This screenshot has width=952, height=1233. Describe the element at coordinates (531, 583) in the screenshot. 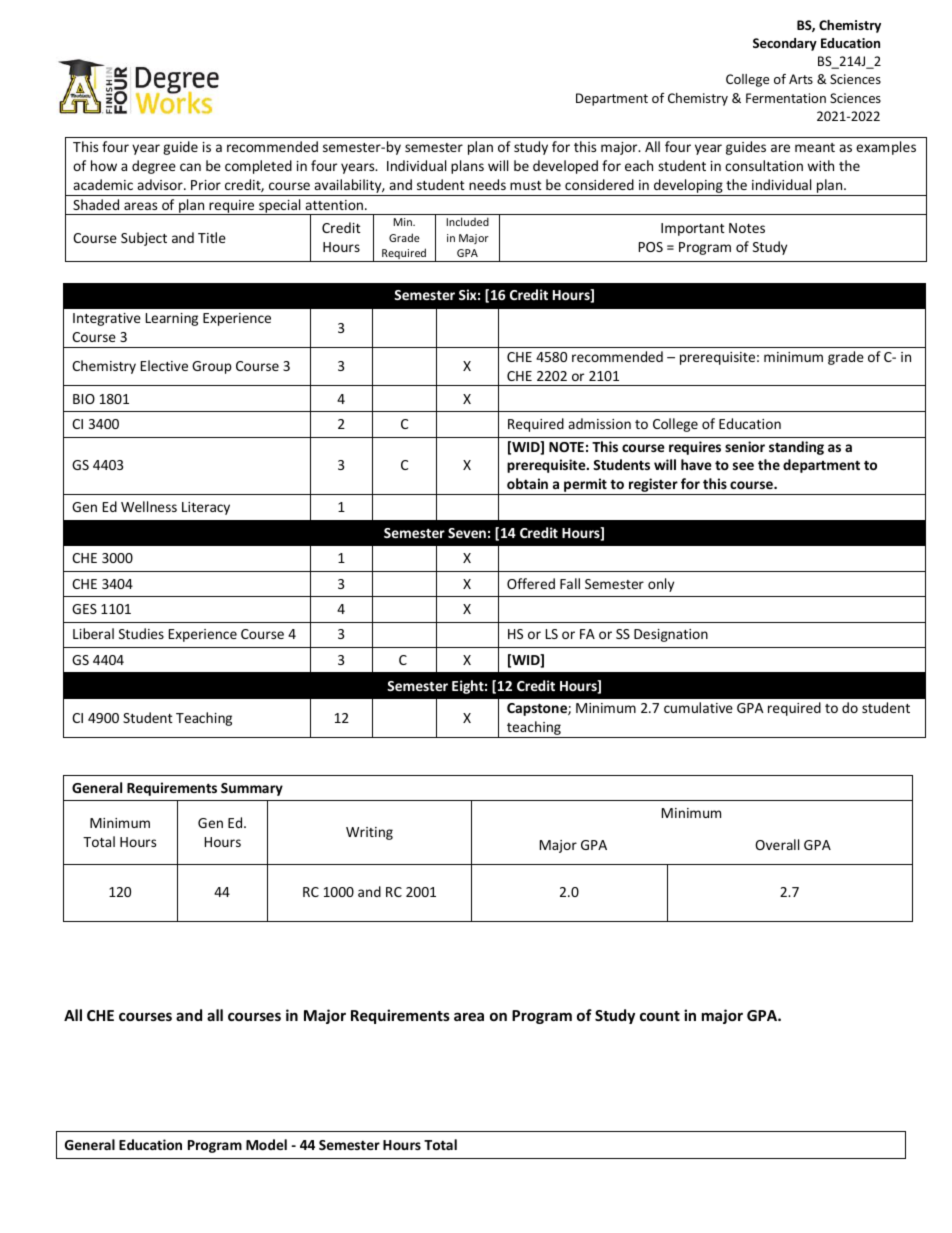

I see `Offered` at that location.
